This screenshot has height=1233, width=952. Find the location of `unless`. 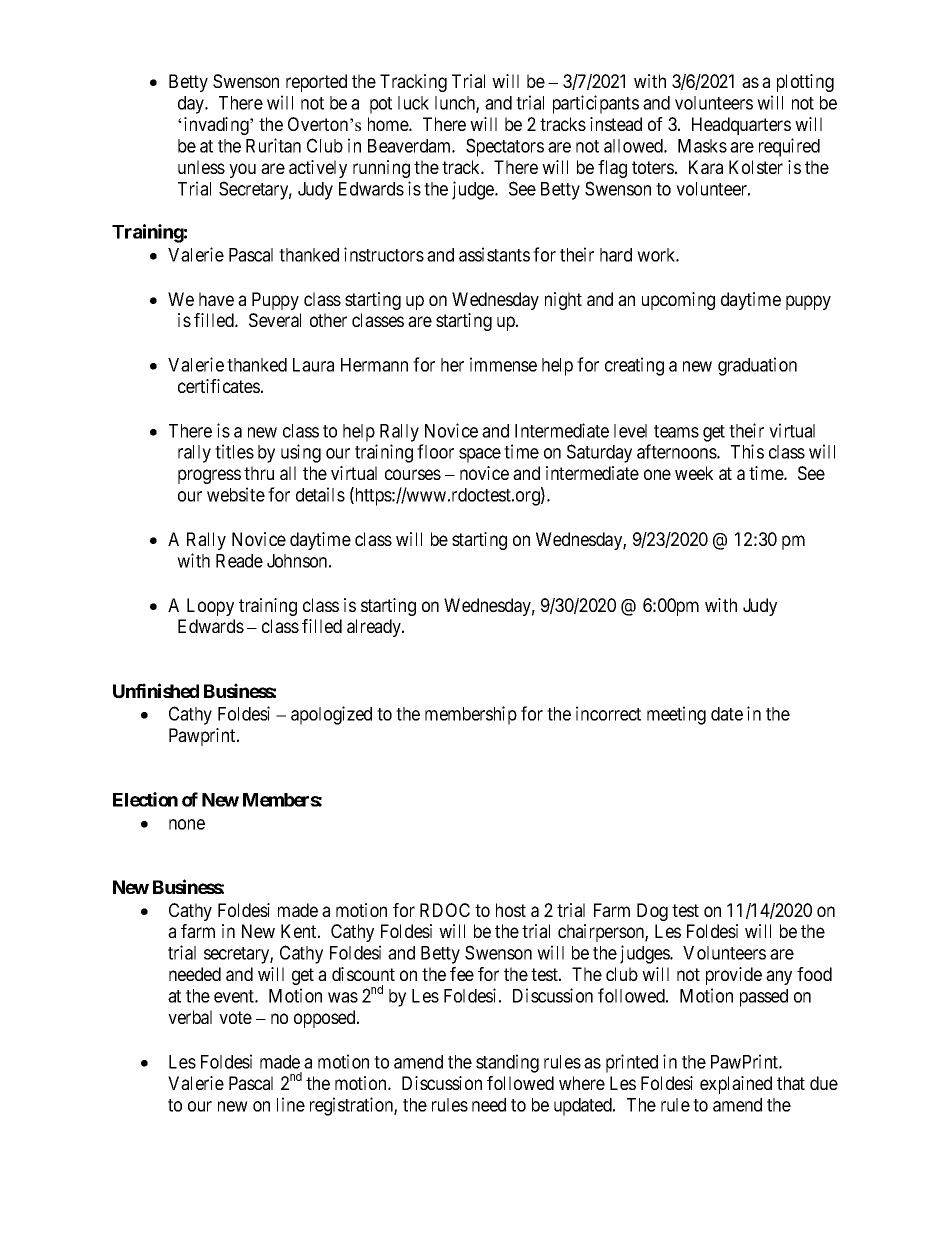

unless is located at coordinates (201, 167).
